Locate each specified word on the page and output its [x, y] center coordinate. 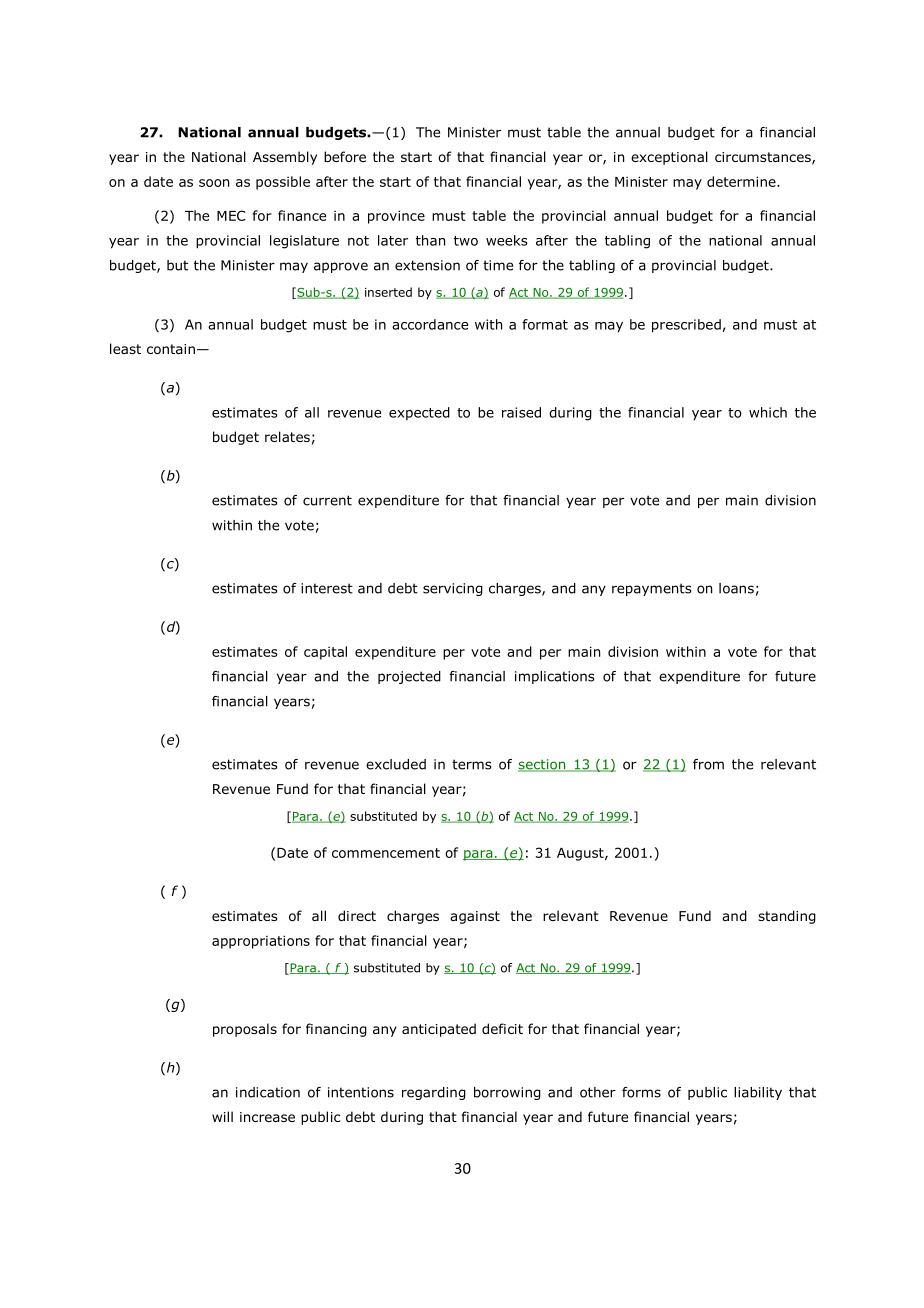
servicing [453, 589]
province [396, 217]
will [222, 1116]
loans [736, 588]
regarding [434, 1093]
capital [325, 653]
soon [214, 183]
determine [742, 181]
